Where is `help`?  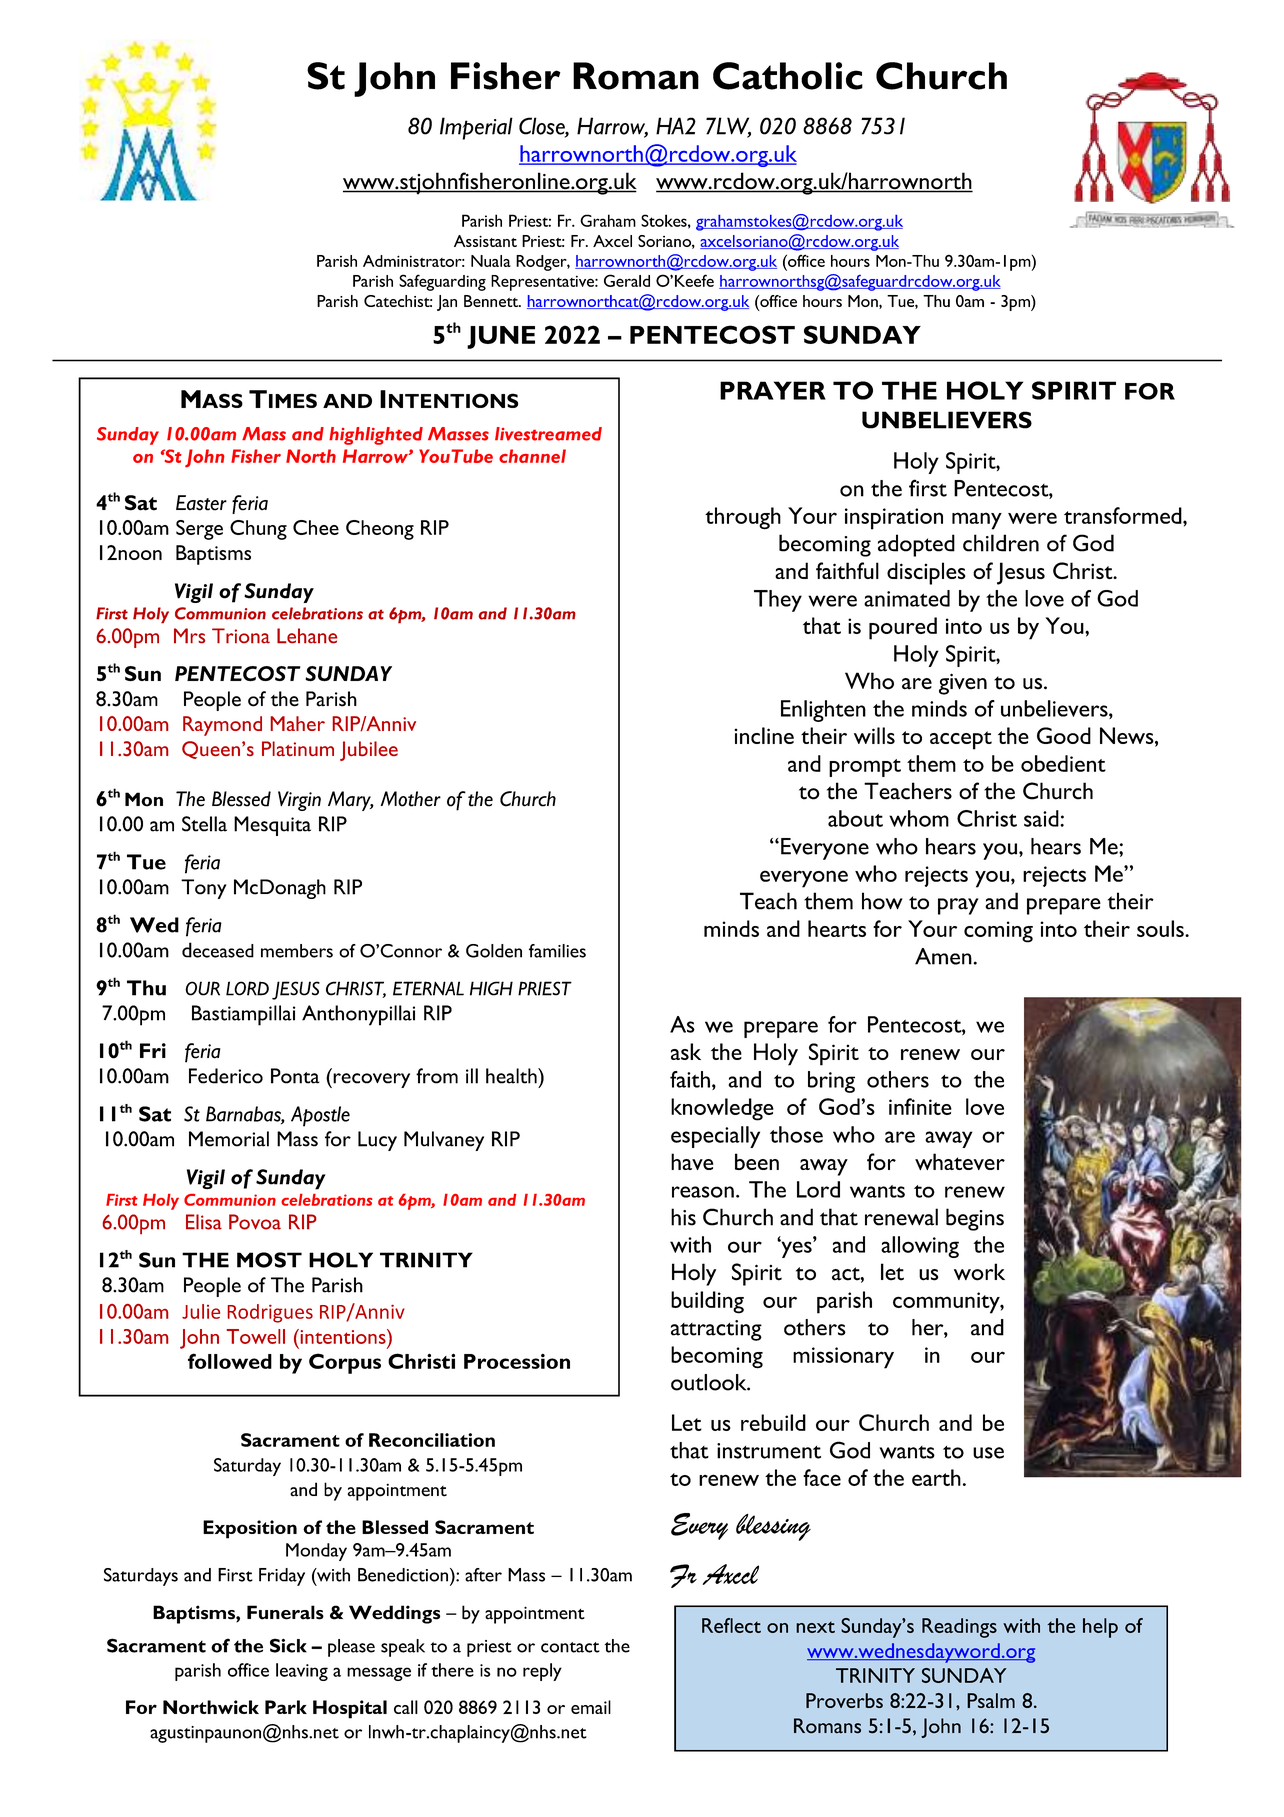 help is located at coordinates (1100, 1628).
